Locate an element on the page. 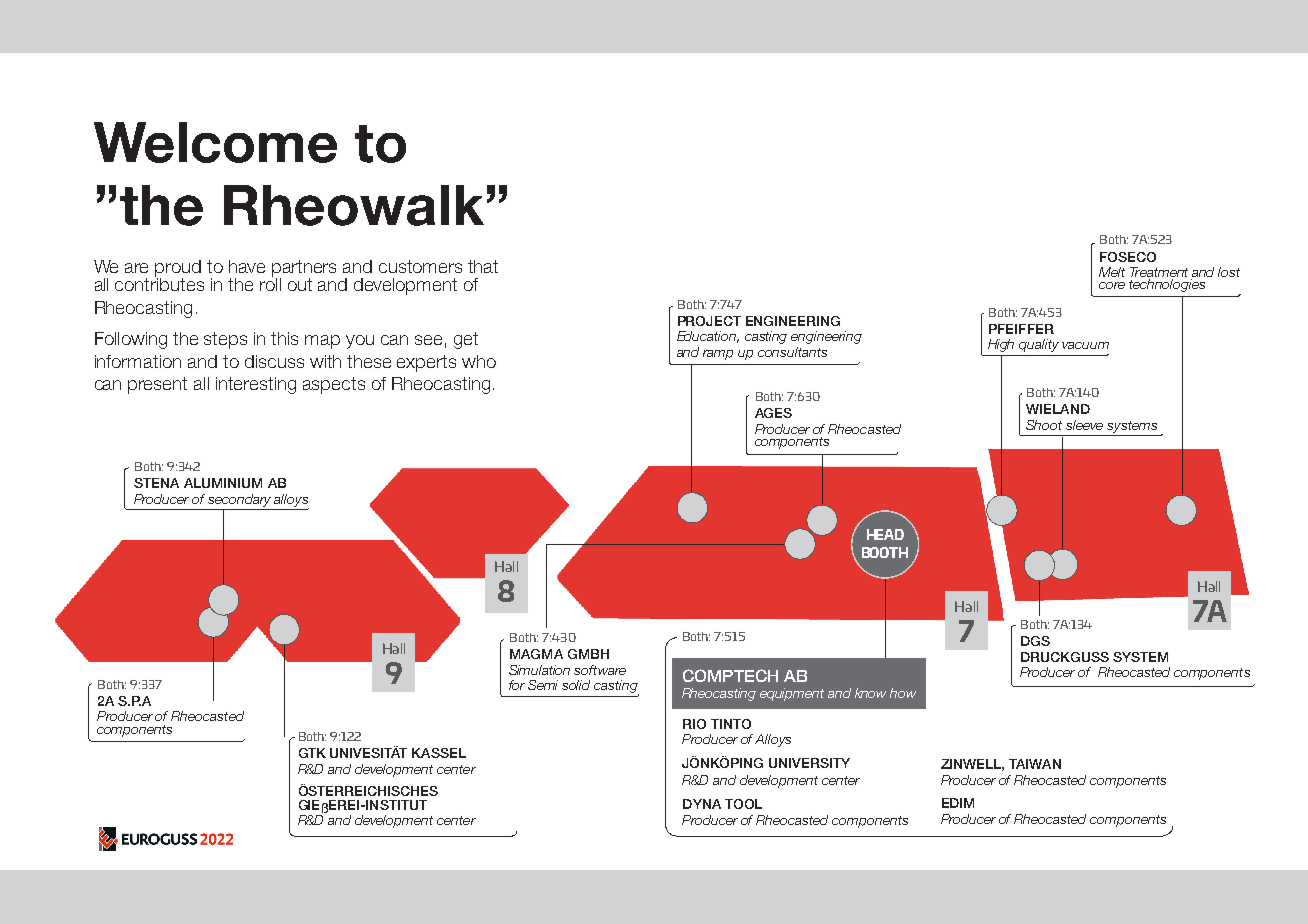  software is located at coordinates (600, 670).
